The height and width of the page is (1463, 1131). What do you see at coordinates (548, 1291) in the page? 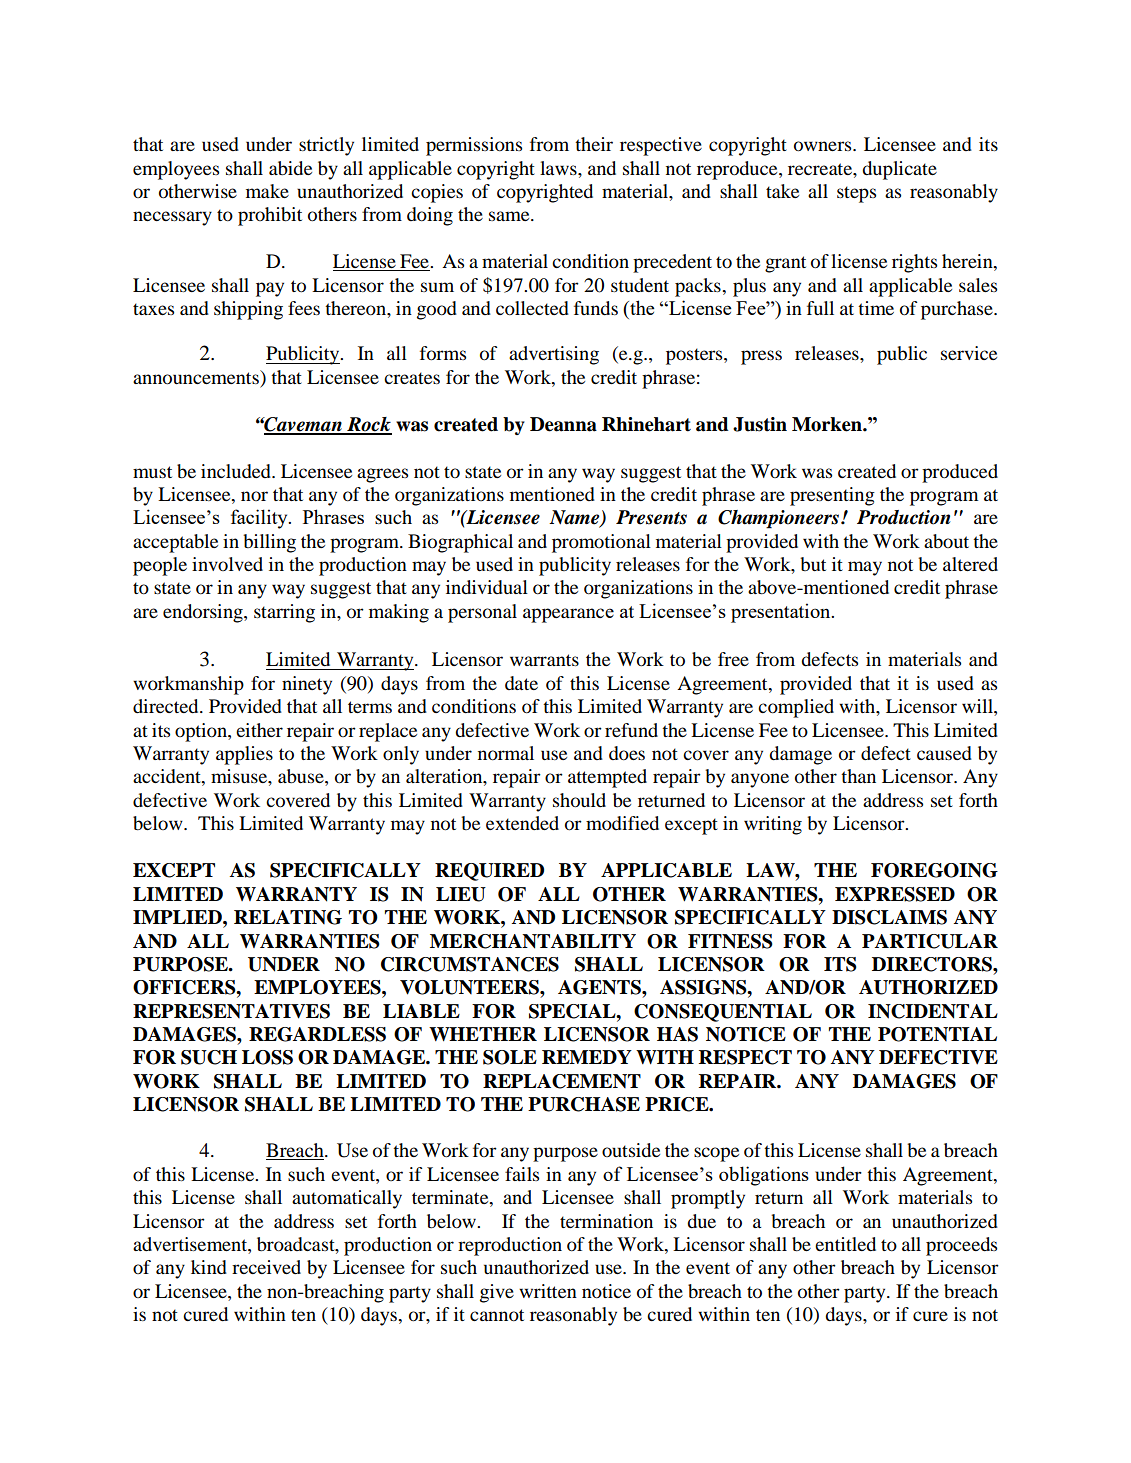
I see `written` at bounding box center [548, 1291].
